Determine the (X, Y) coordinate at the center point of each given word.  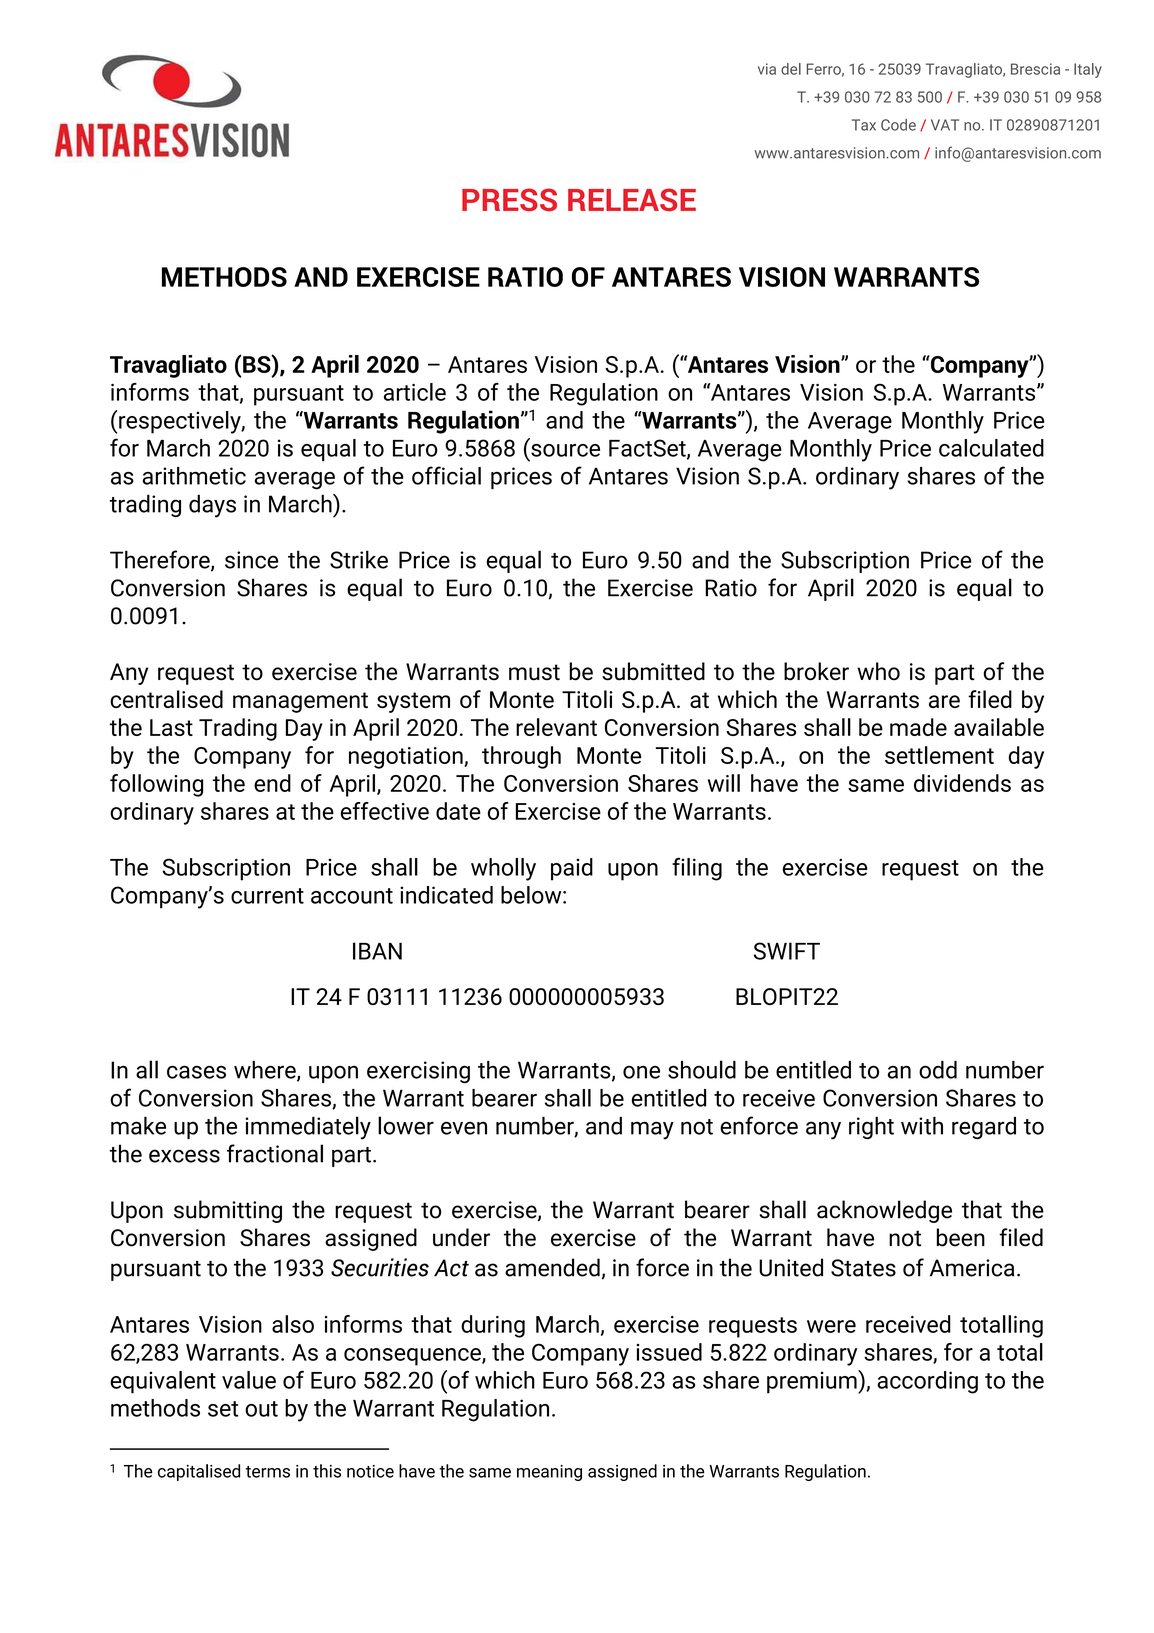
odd (938, 1070)
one (641, 1072)
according (927, 1382)
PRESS (509, 199)
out (261, 1409)
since (251, 560)
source (565, 450)
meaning (549, 1473)
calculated (991, 448)
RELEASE (632, 199)
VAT (945, 125)
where (266, 1071)
